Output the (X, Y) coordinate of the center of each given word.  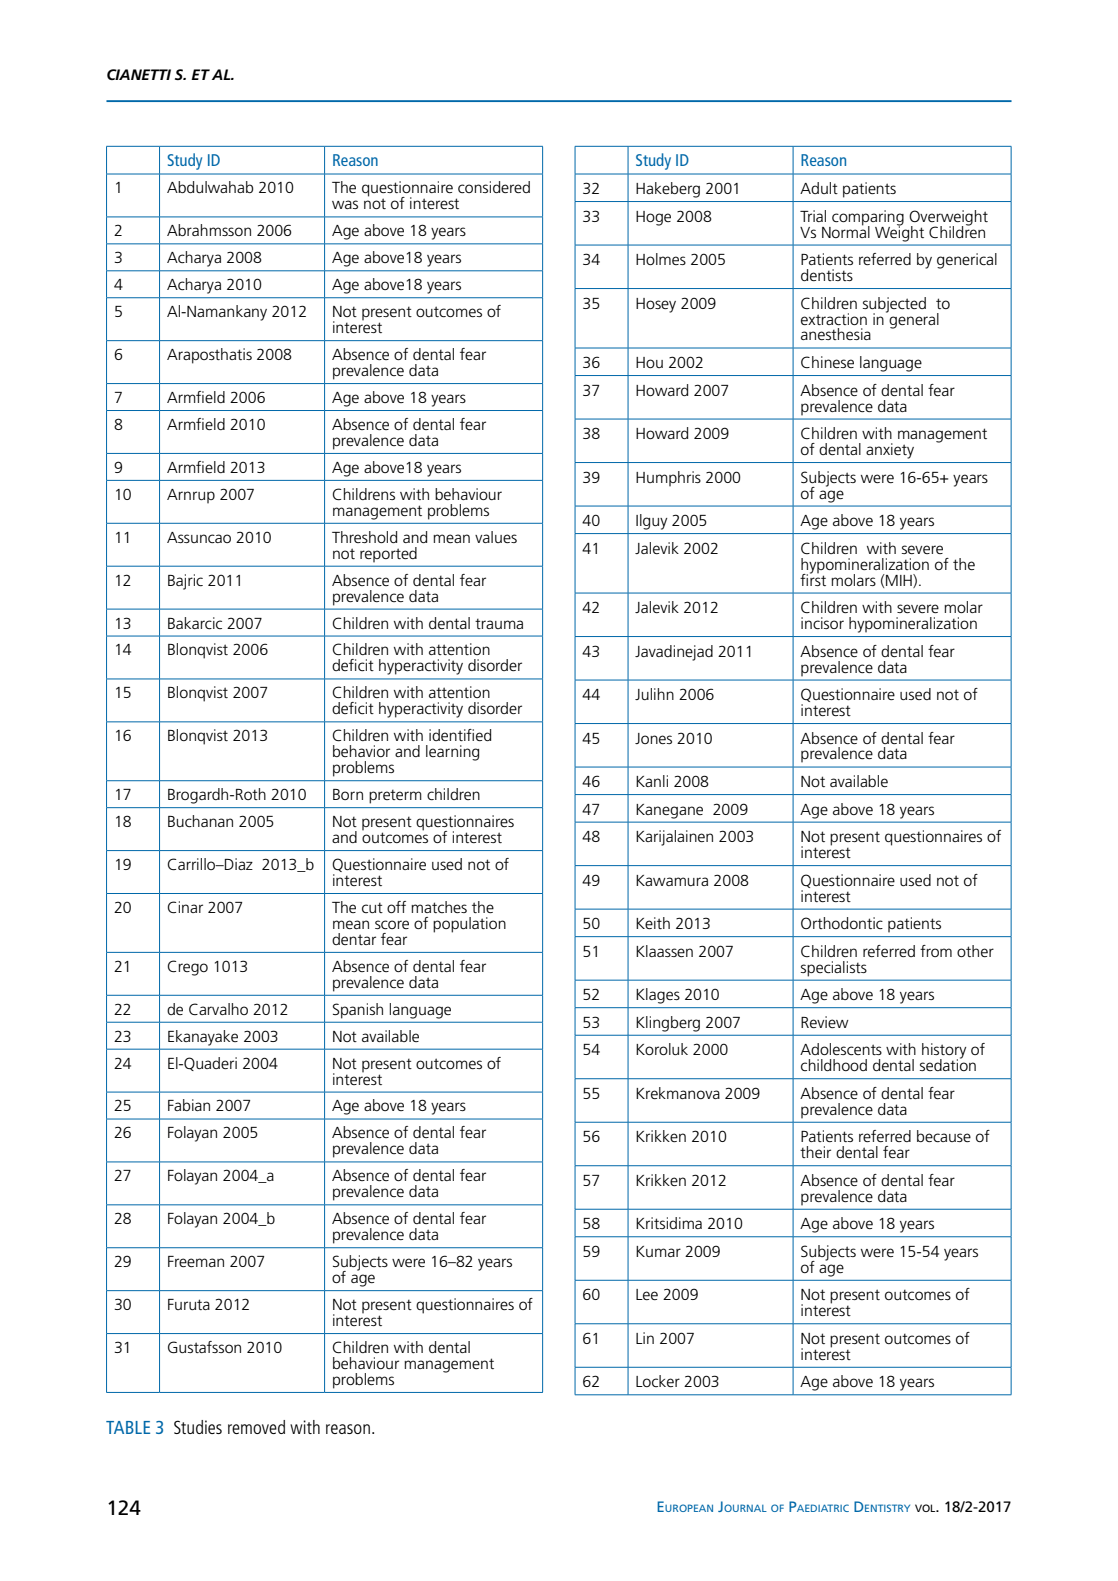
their (815, 1152)
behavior (361, 751)
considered (494, 187)
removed (256, 1427)
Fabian (189, 1105)
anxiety (890, 451)
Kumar (658, 1251)
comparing (868, 218)
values (496, 537)
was (345, 204)
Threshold (364, 537)
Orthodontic (842, 923)
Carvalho (218, 1009)
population (469, 925)
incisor (822, 623)
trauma (499, 623)
